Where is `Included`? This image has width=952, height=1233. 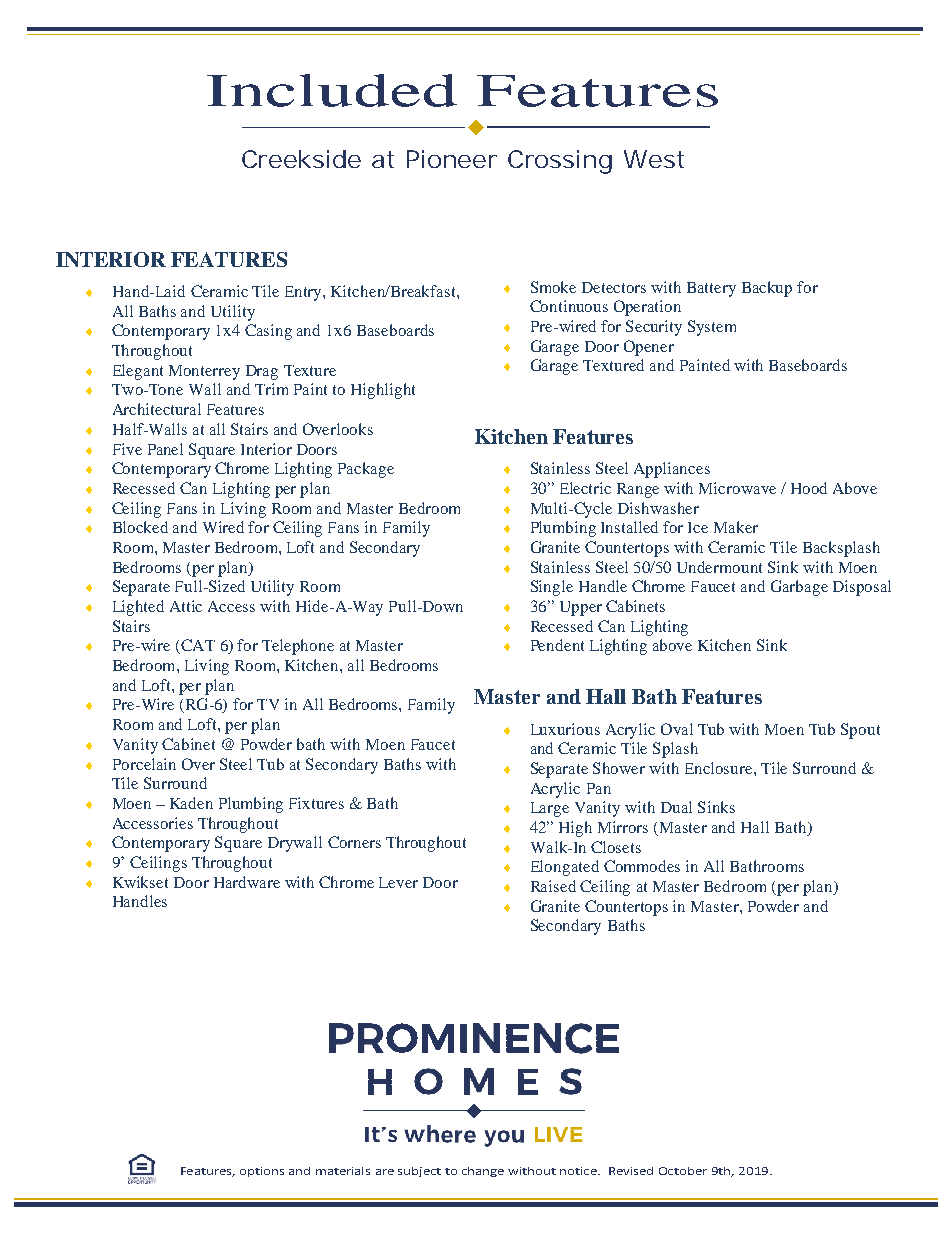
Included is located at coordinates (332, 90).
